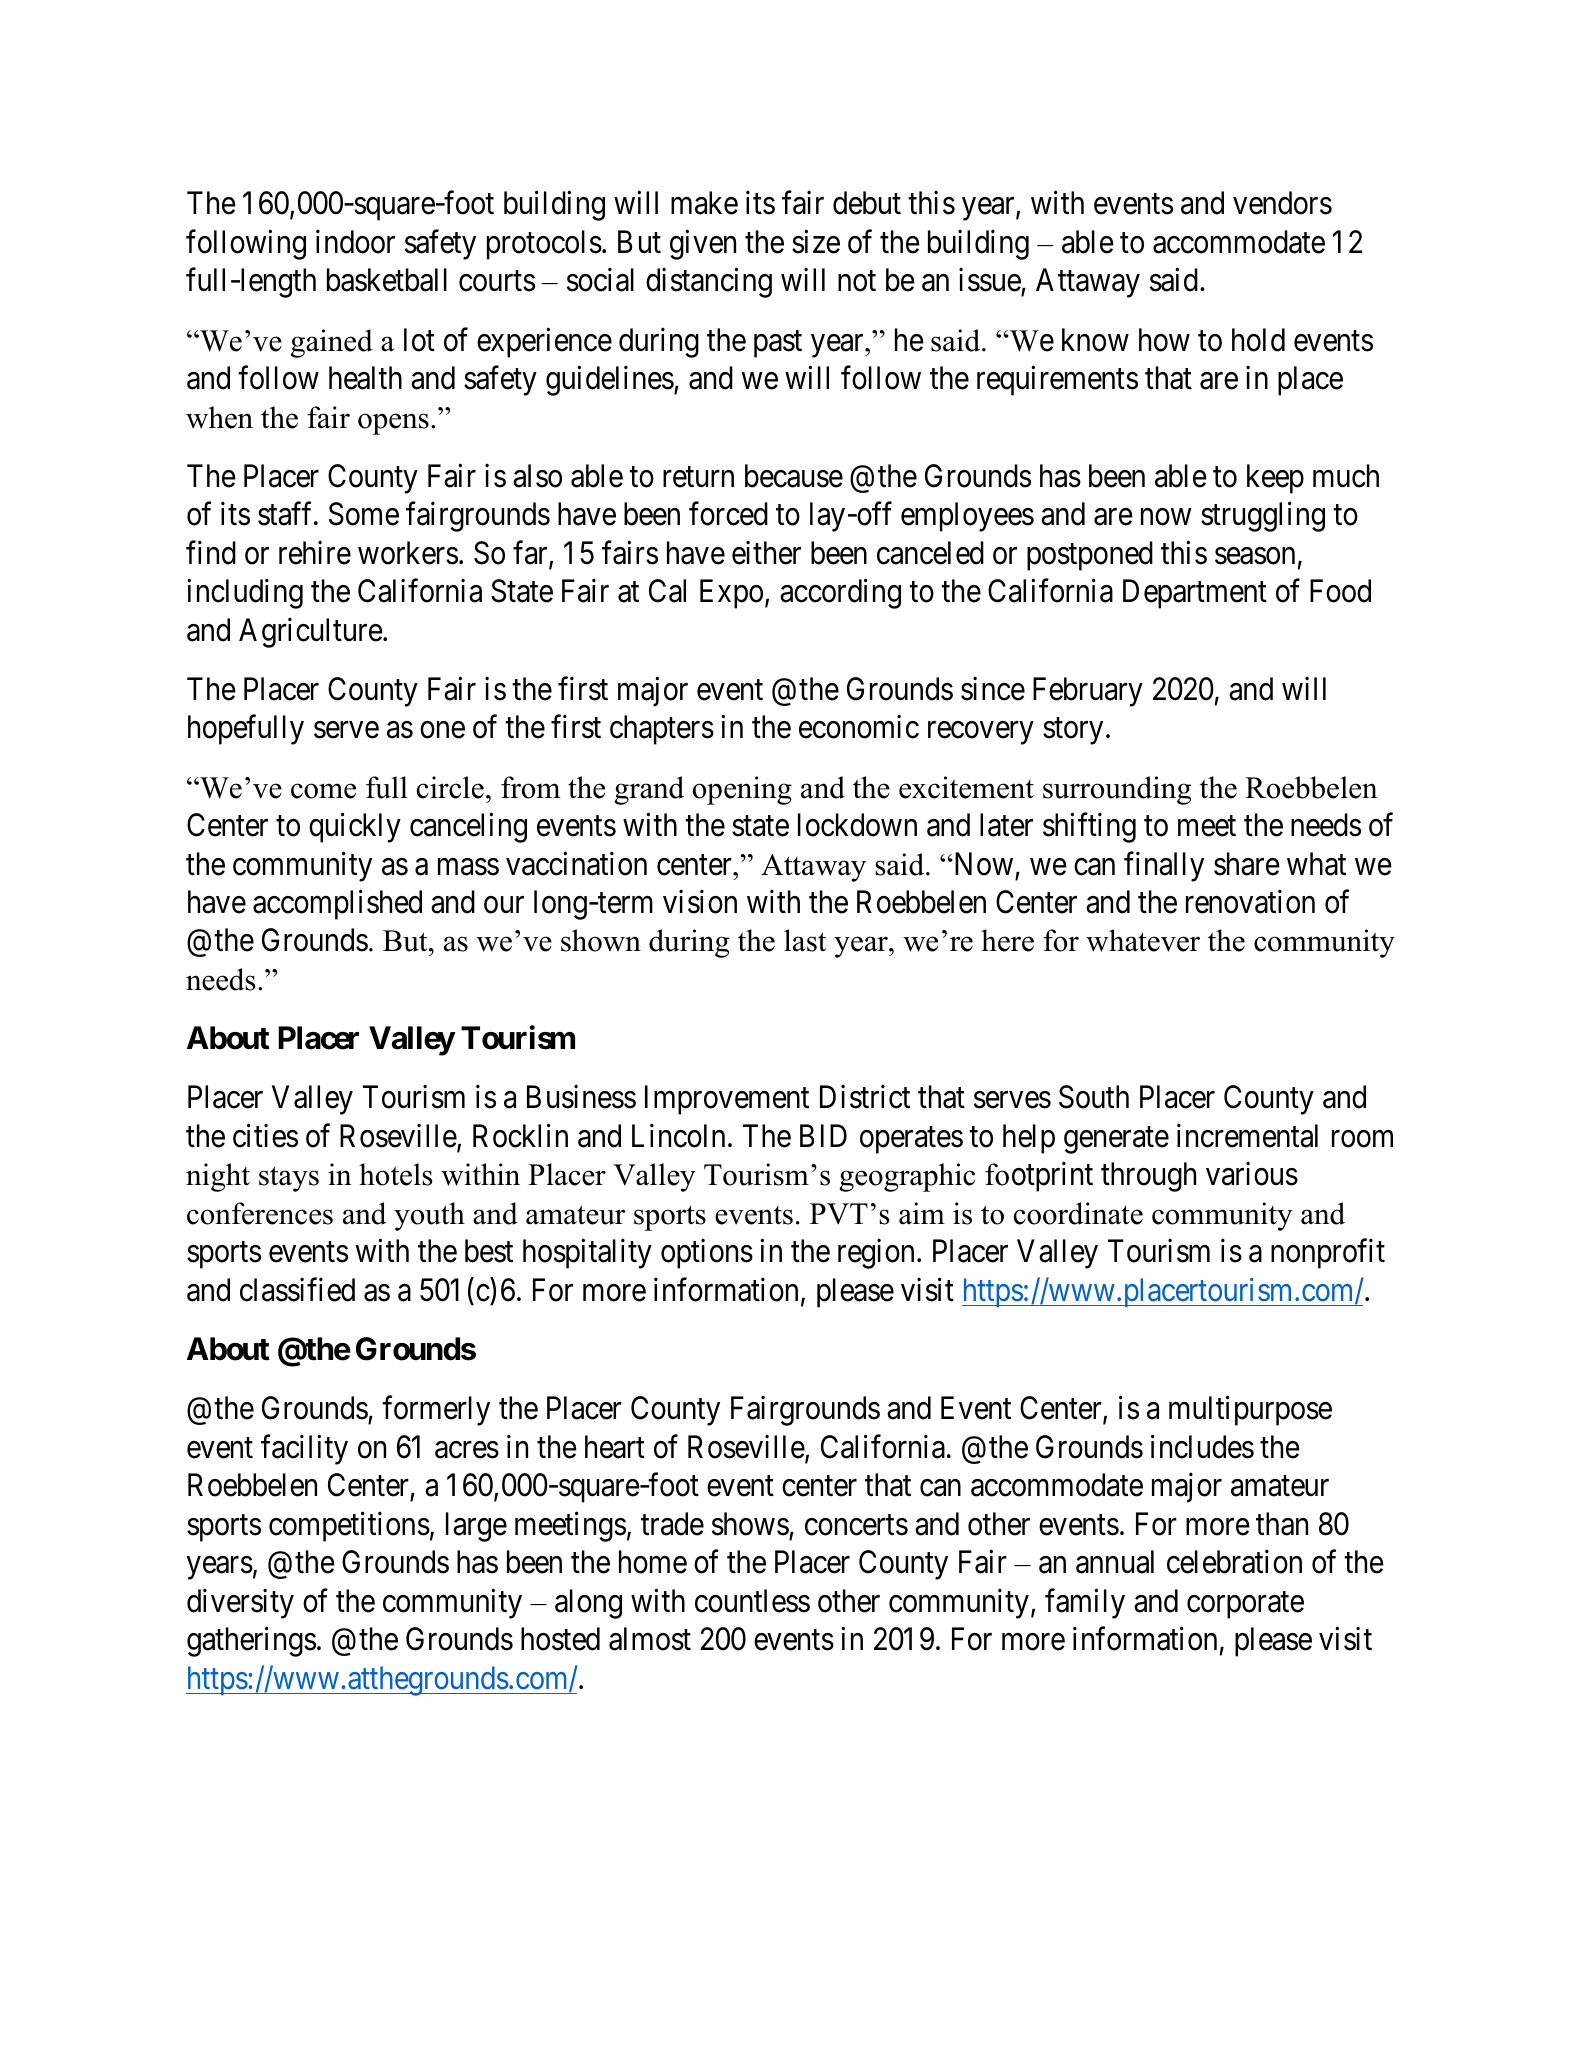  Describe the element at coordinates (1088, 692) in the screenshot. I see `February` at that location.
